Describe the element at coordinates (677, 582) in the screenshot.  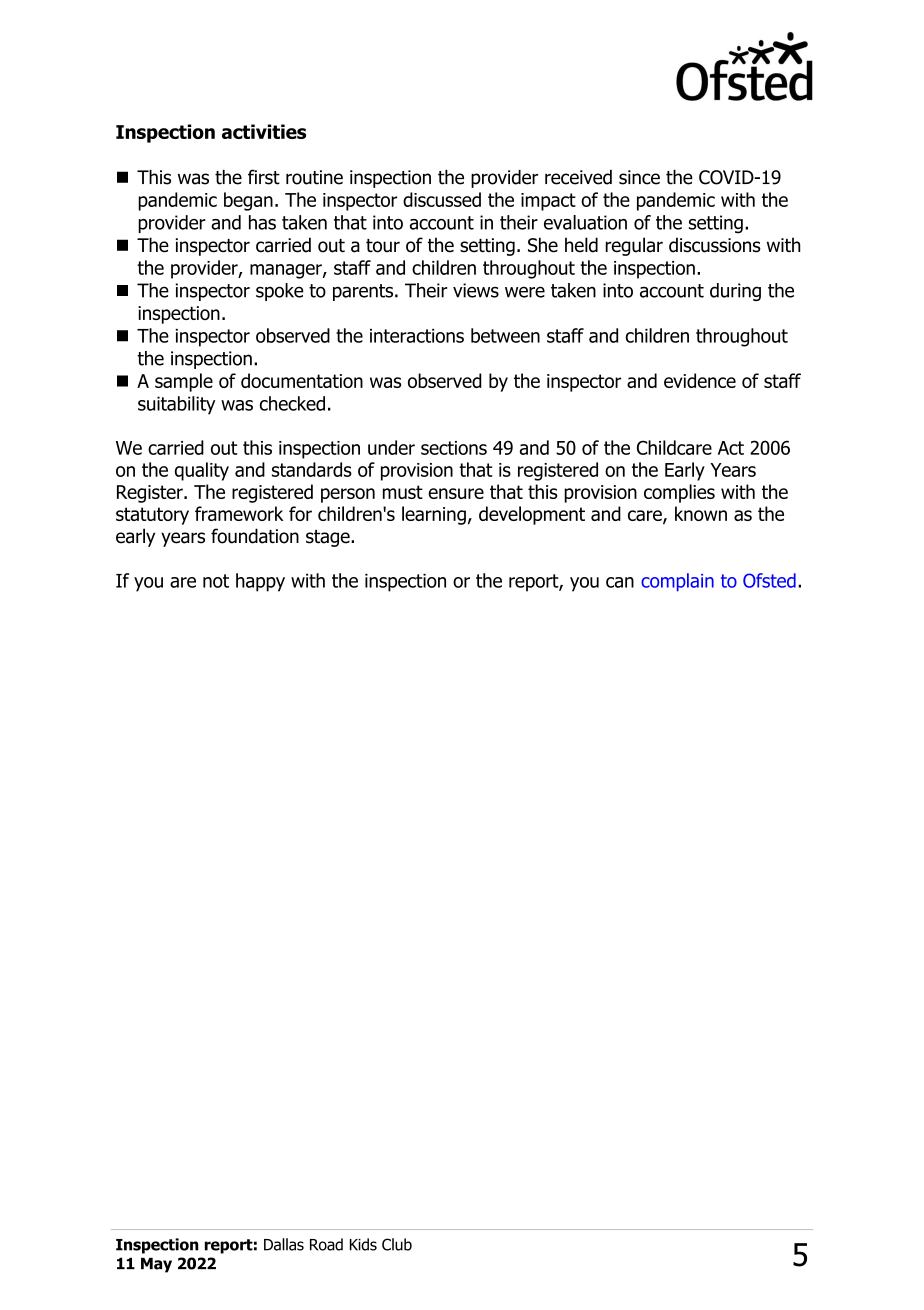
I see `complain` at that location.
